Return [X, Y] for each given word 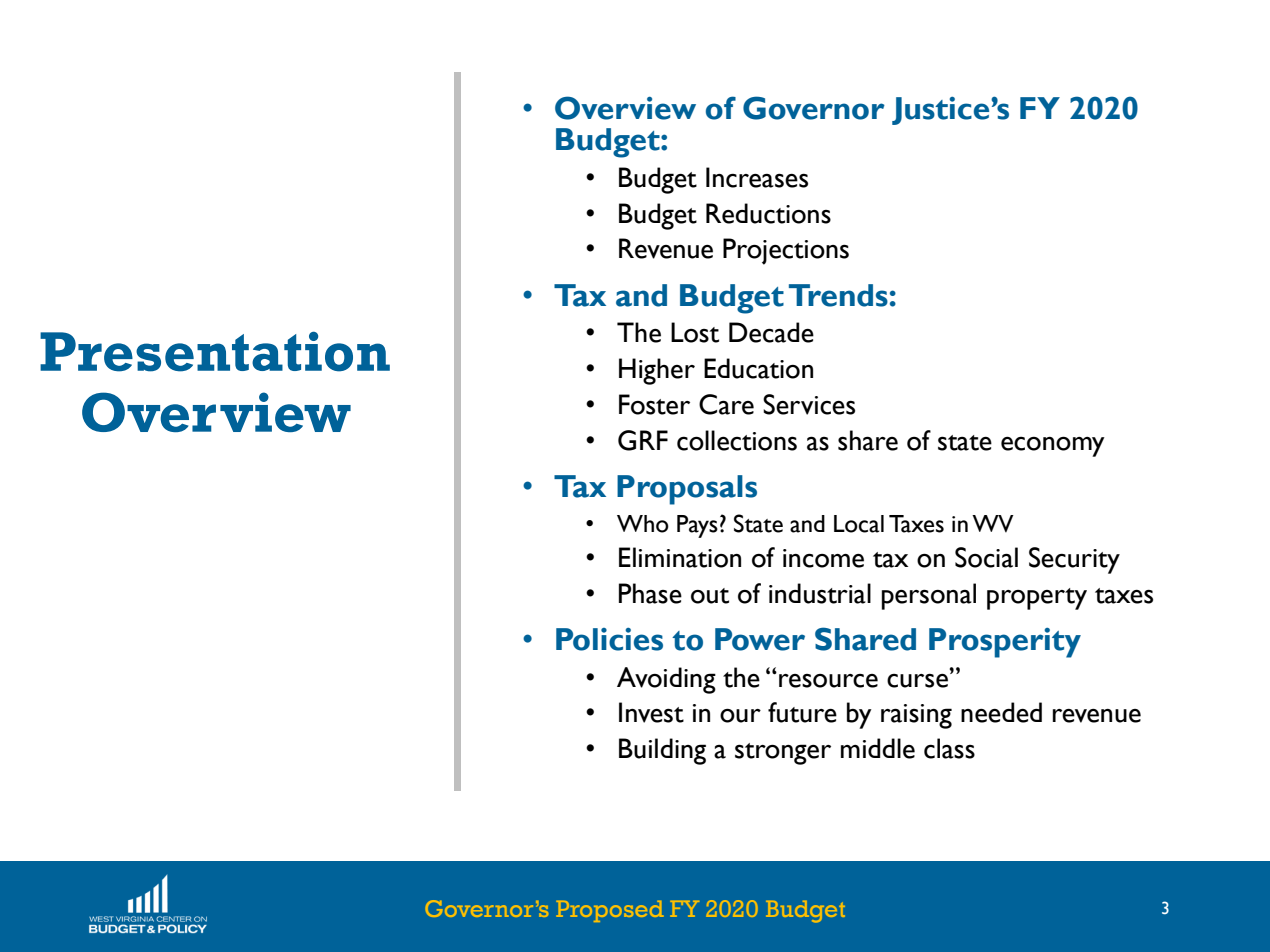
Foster [654, 404]
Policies [609, 639]
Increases [757, 177]
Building [662, 751]
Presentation [215, 351]
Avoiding [666, 680]
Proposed [610, 911]
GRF [643, 440]
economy [1053, 446]
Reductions [768, 213]
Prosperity [1005, 643]
